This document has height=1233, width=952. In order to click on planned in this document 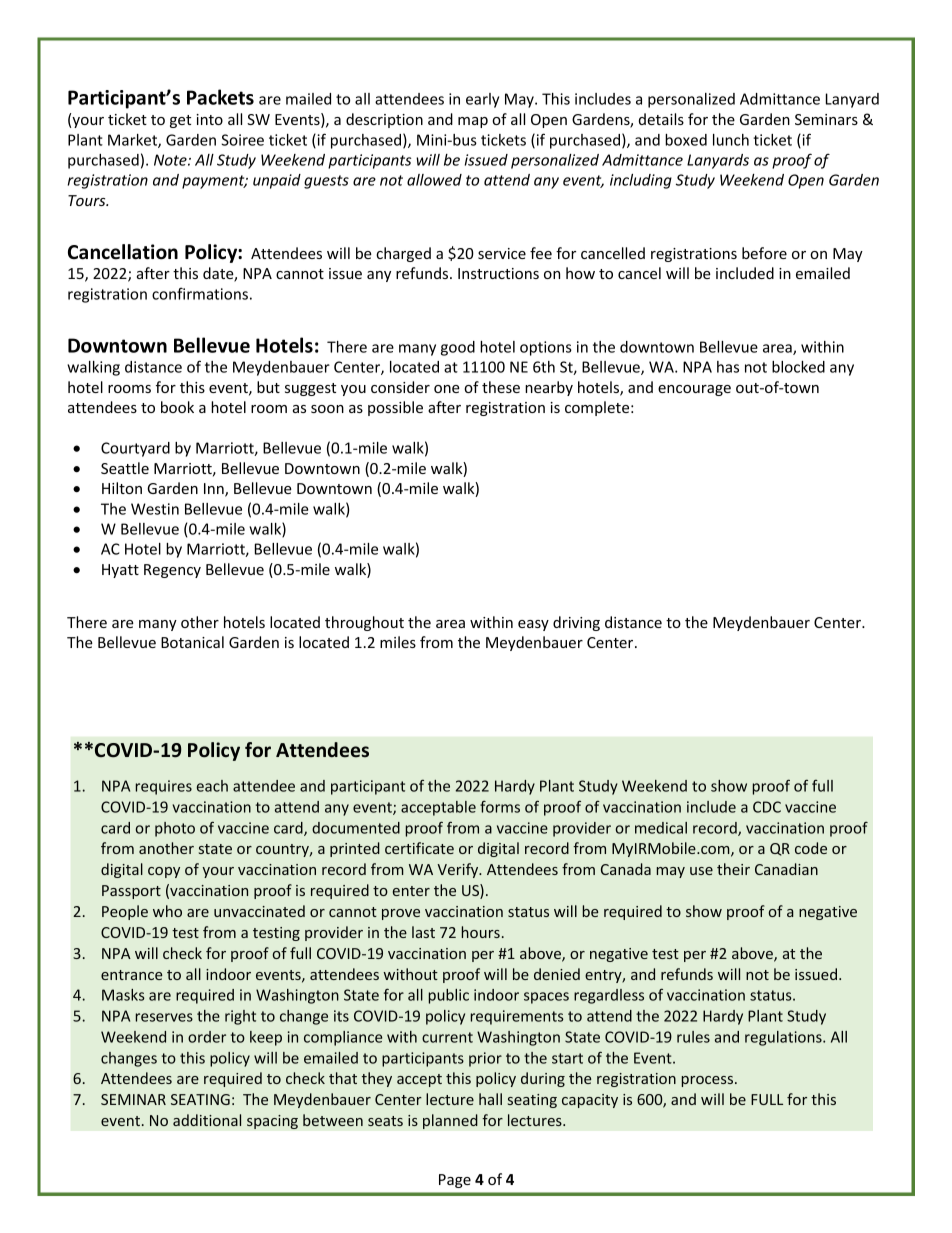, I will do `click(450, 1121)`.
